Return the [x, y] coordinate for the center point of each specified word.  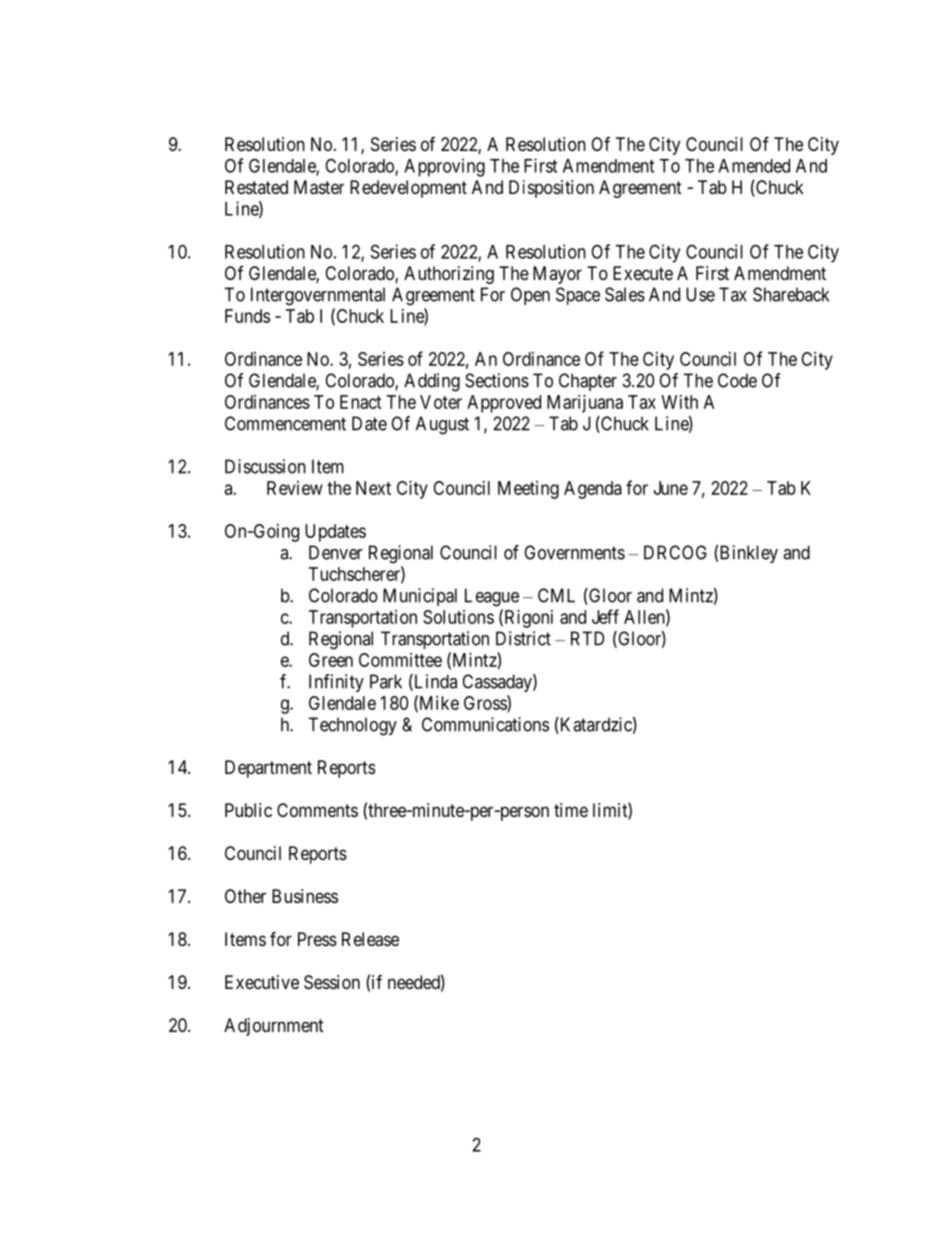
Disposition [551, 189]
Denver [336, 552]
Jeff [605, 616]
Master [319, 187]
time [571, 810]
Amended [754, 166]
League [492, 597]
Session [332, 982]
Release [370, 939]
